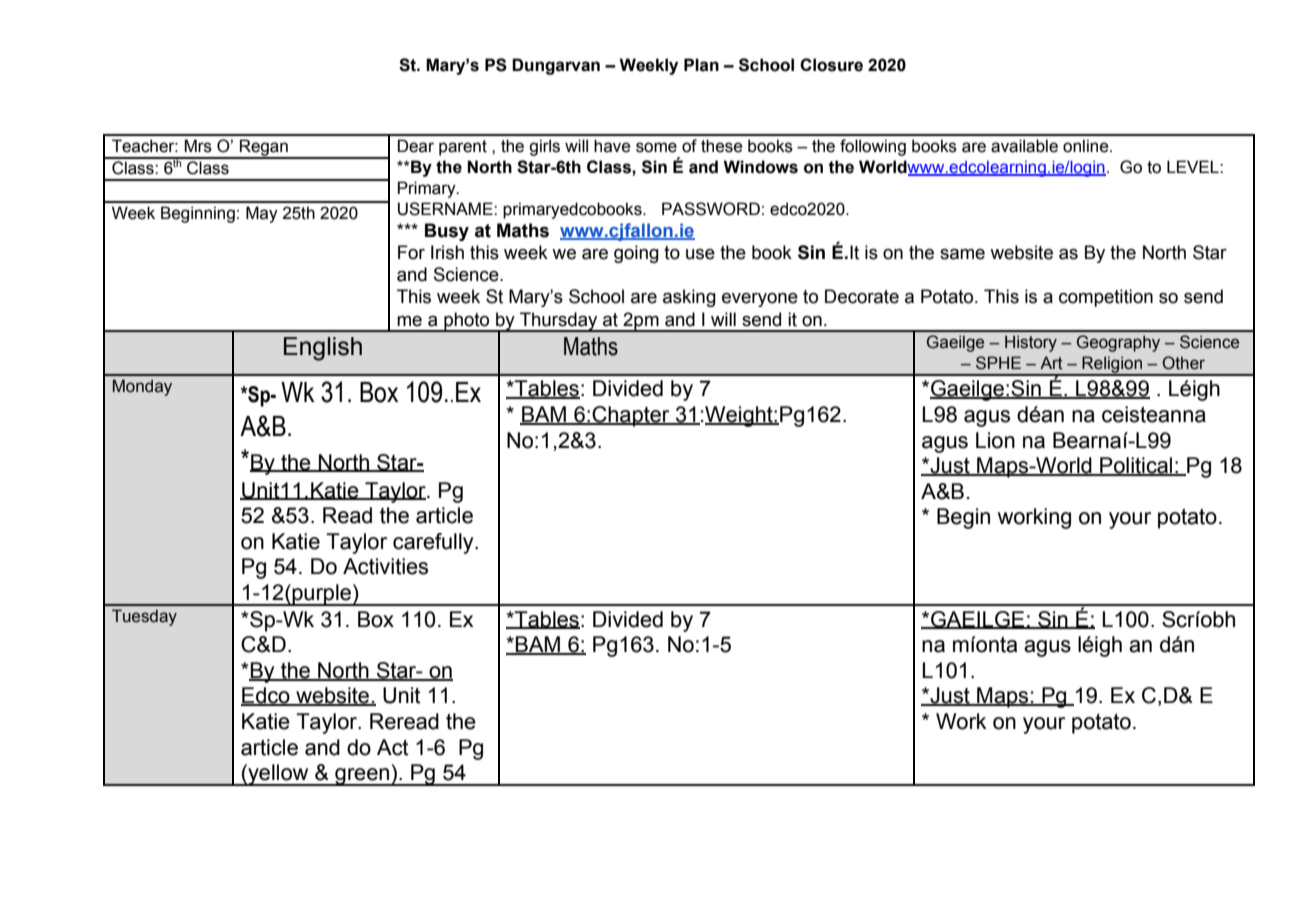  What do you see at coordinates (142, 387) in the screenshot?
I see `Monday` at bounding box center [142, 387].
